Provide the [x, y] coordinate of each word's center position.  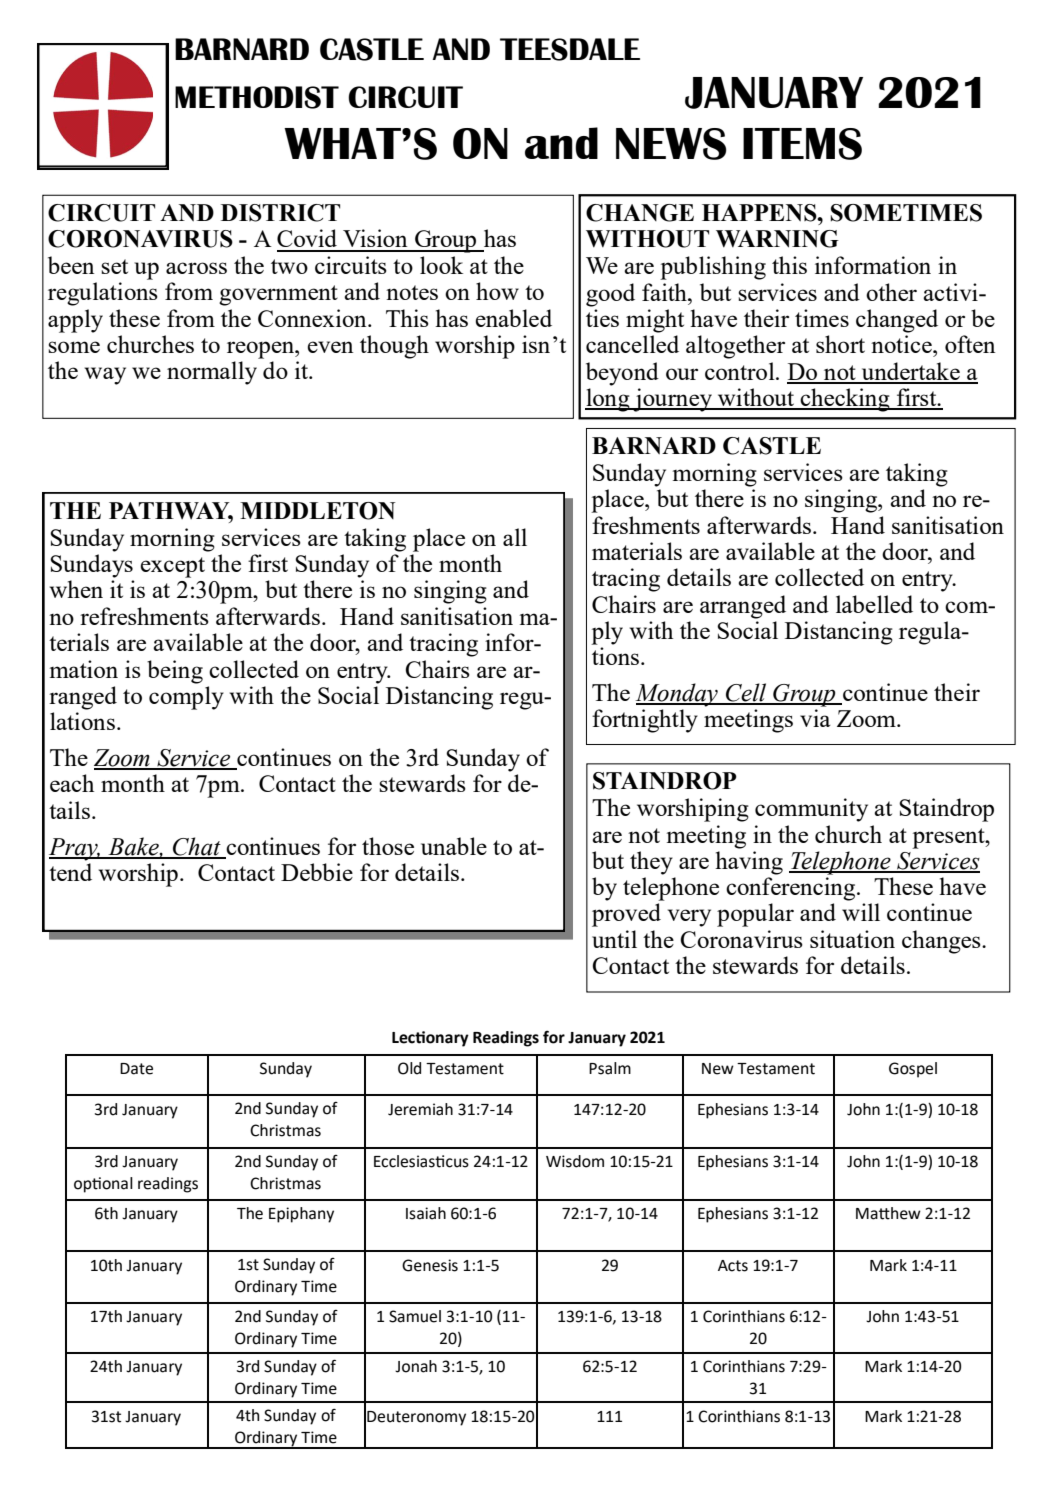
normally [212, 373]
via [815, 718]
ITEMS [802, 144]
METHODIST [257, 97]
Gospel [913, 1070]
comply [186, 698]
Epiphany [301, 1215]
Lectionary [430, 1039]
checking [845, 400]
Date [136, 1069]
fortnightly [645, 721]
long [608, 400]
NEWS [671, 144]
